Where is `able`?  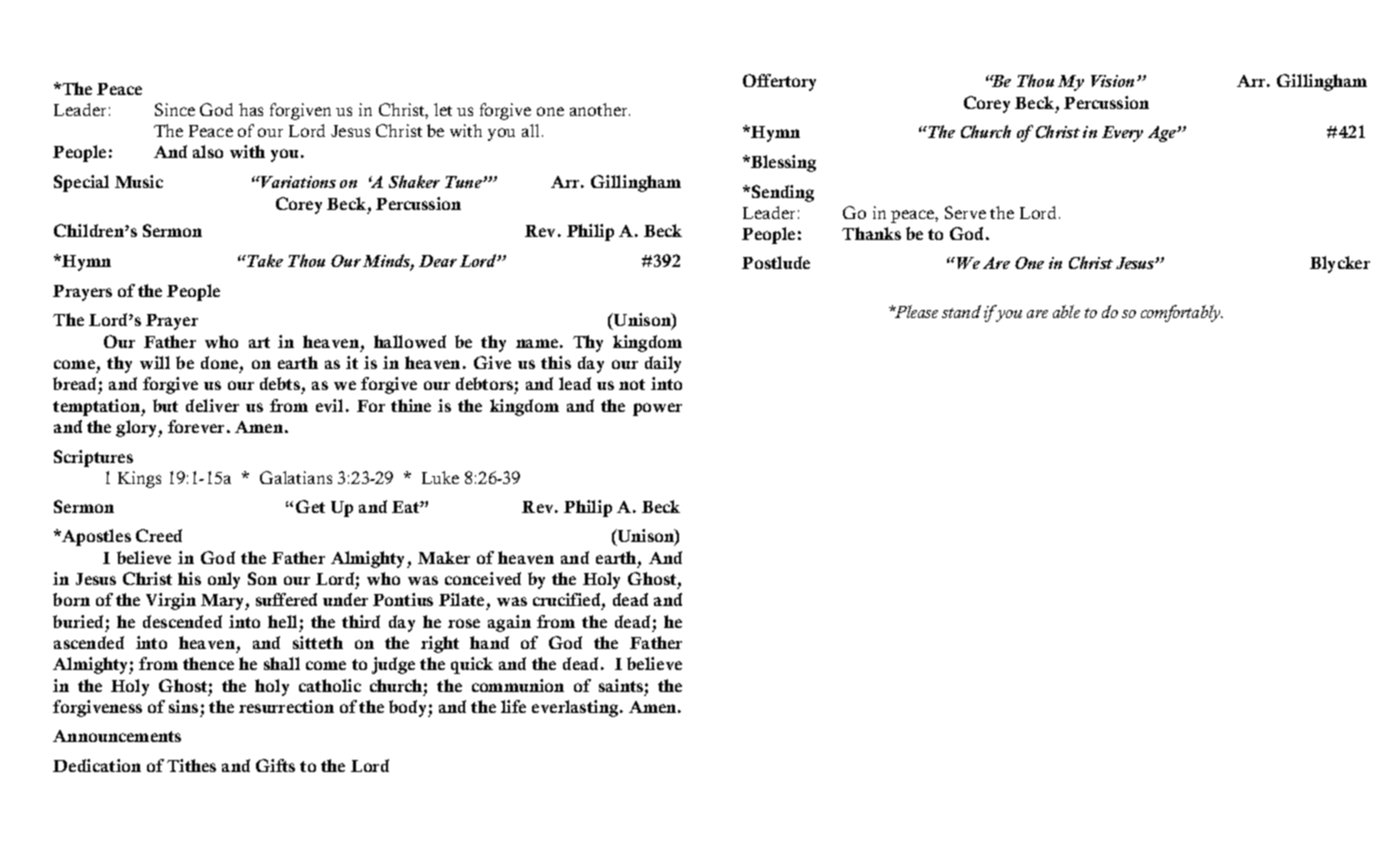
able is located at coordinates (1066, 311).
